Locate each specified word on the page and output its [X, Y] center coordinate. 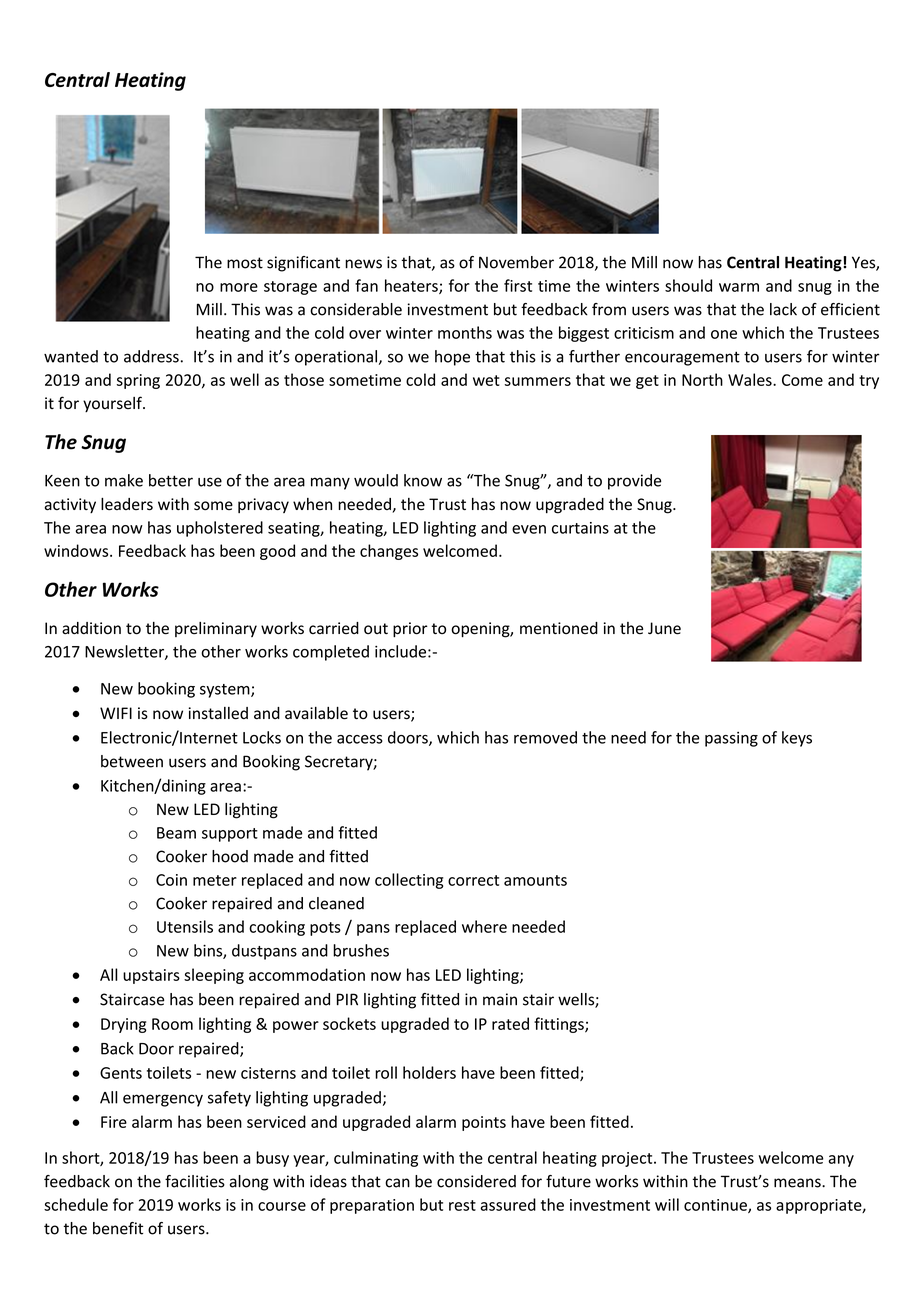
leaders [127, 504]
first [518, 285]
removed [545, 737]
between [132, 761]
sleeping [214, 976]
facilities [195, 1181]
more [239, 287]
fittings [560, 1025]
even [529, 529]
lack [783, 309]
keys [797, 739]
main [500, 999]
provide [635, 482]
